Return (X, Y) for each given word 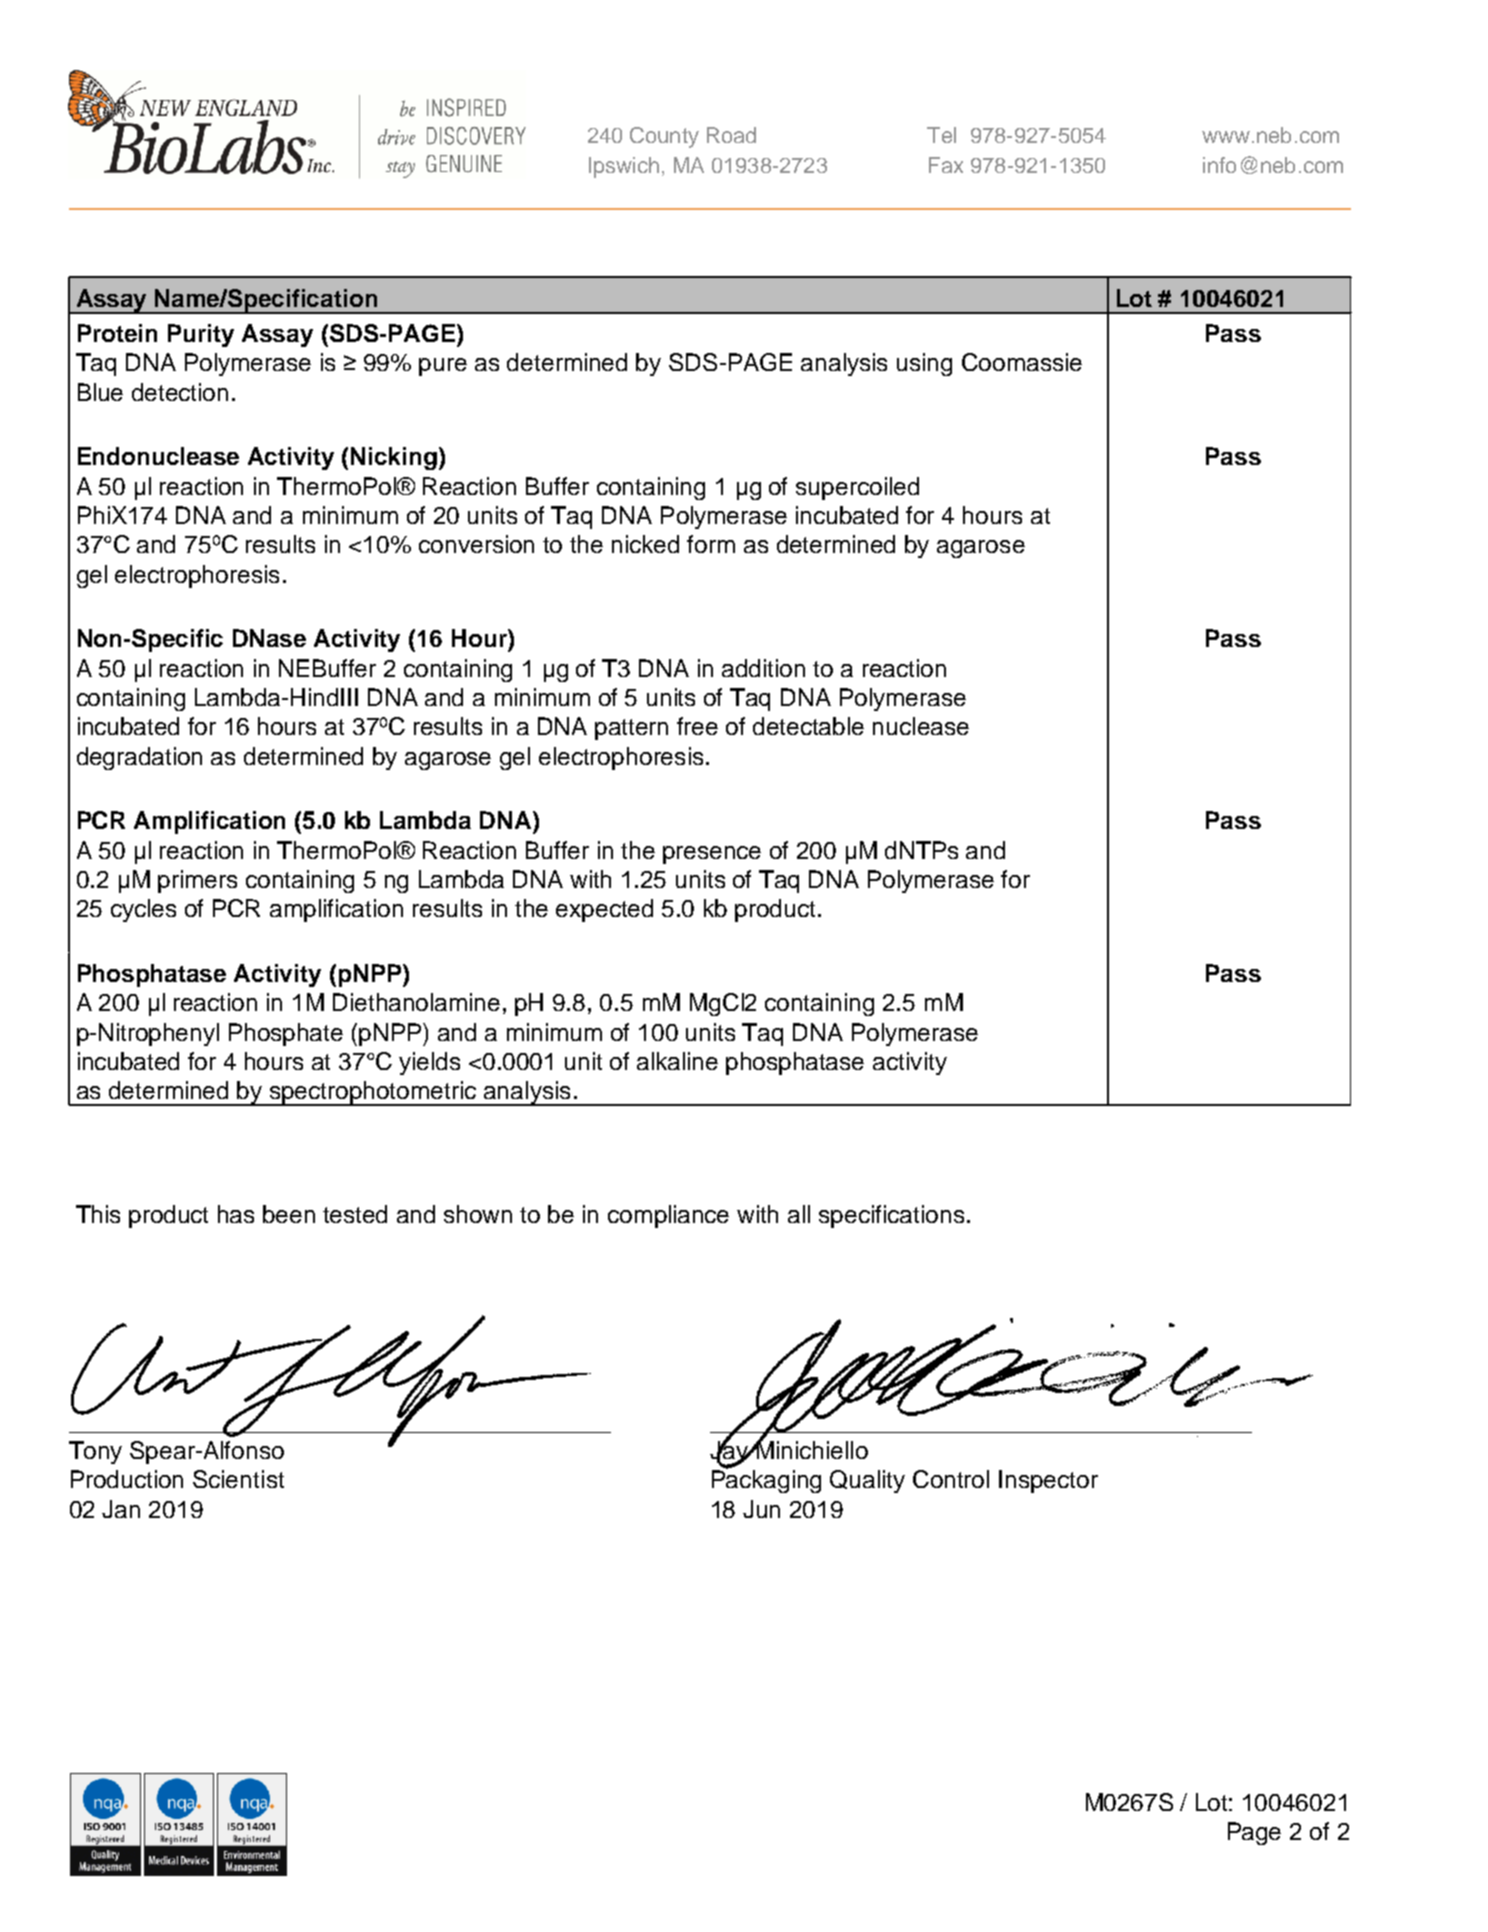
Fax (946, 165)
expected (604, 910)
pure (443, 367)
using (924, 364)
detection (180, 392)
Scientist (238, 1479)
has (236, 1214)
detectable (808, 726)
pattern (631, 729)
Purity (201, 335)
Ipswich (624, 167)
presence (712, 855)
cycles (143, 910)
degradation (139, 758)
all (799, 1214)
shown (478, 1214)
